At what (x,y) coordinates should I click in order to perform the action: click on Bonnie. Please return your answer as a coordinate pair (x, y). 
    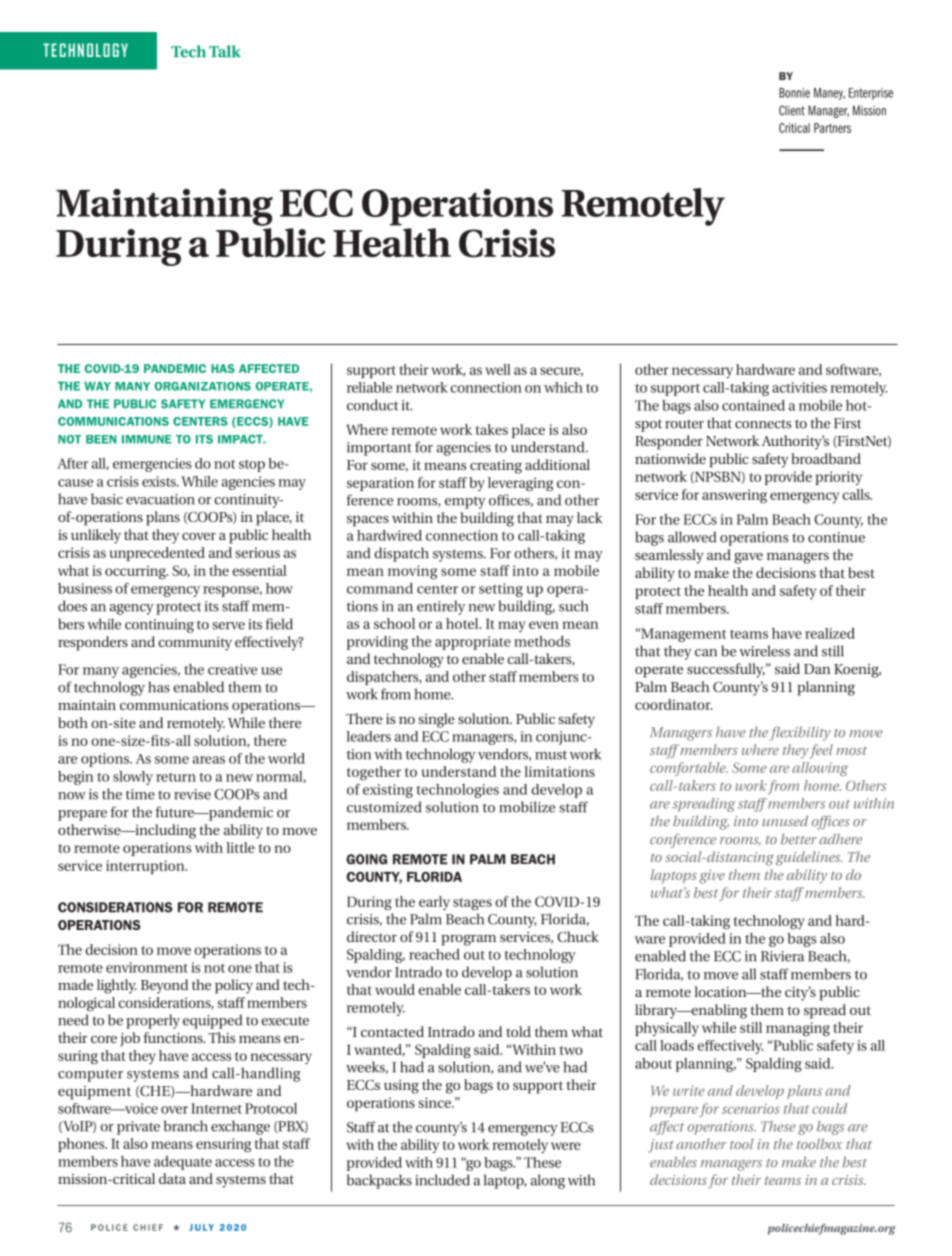
    Looking at the image, I should click on (794, 93).
